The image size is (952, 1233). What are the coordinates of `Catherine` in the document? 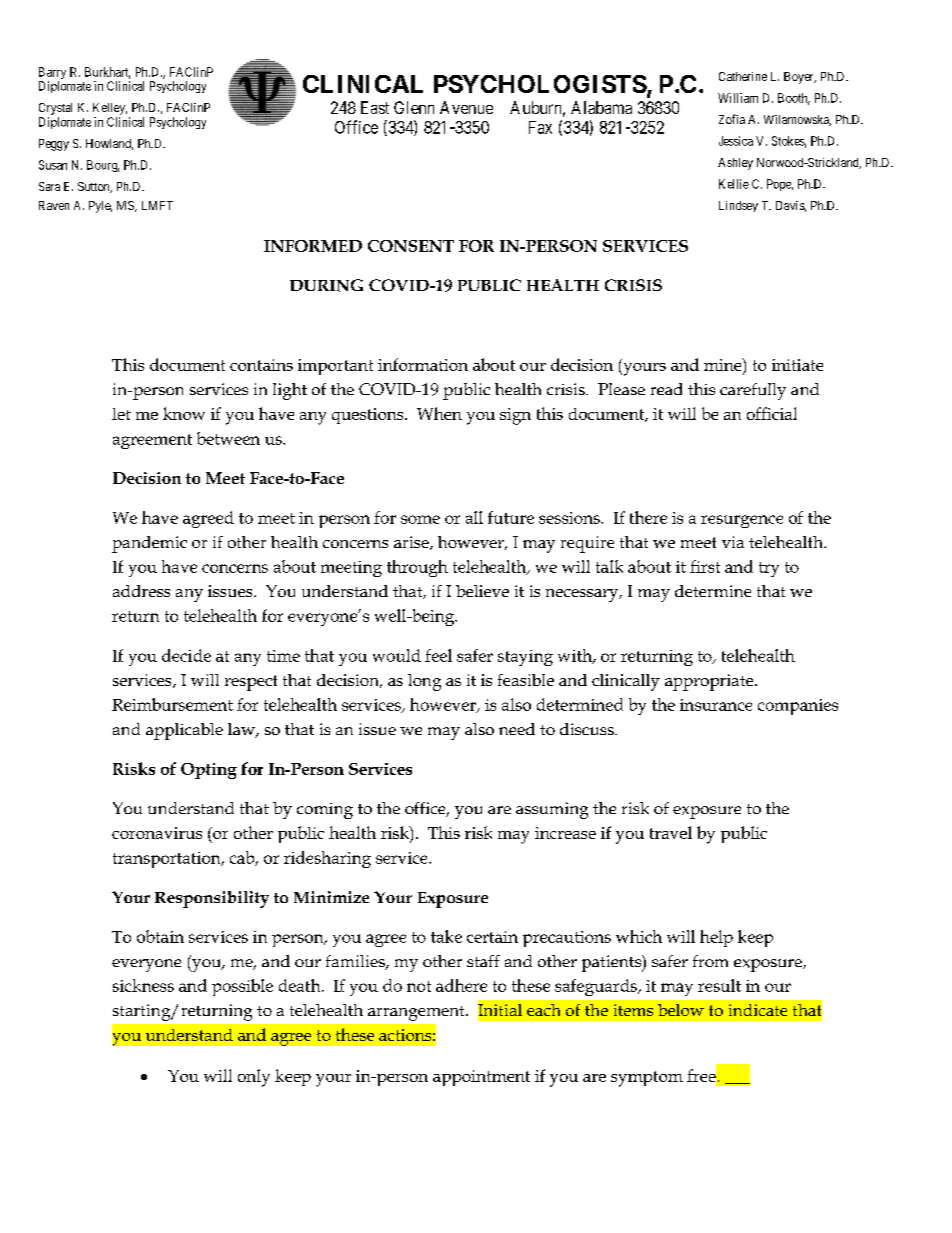 It's located at (743, 76).
